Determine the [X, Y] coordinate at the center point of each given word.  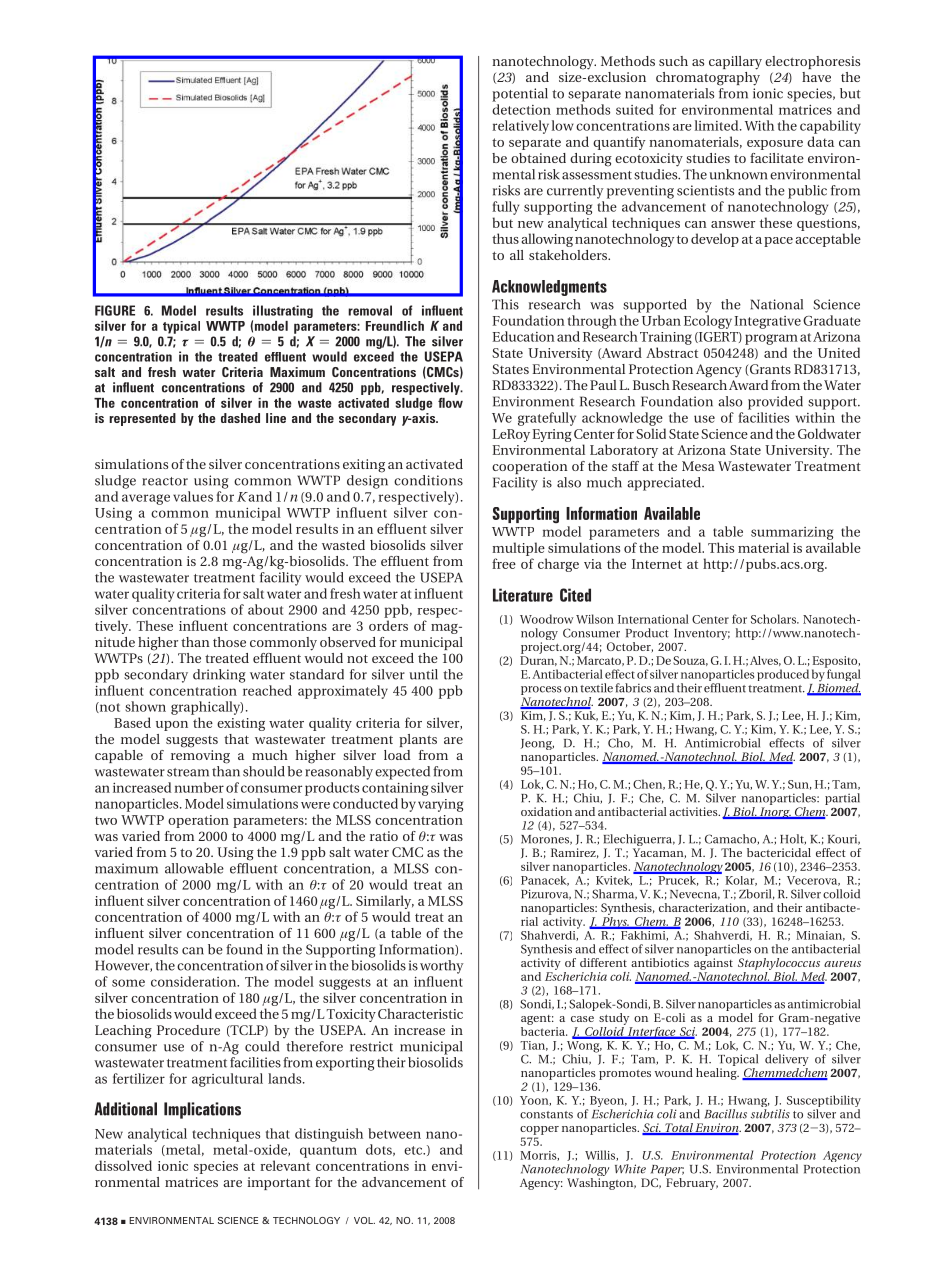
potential [520, 95]
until [423, 674]
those [229, 642]
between [394, 1133]
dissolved [123, 1165]
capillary [735, 63]
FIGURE [115, 310]
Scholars [774, 619]
